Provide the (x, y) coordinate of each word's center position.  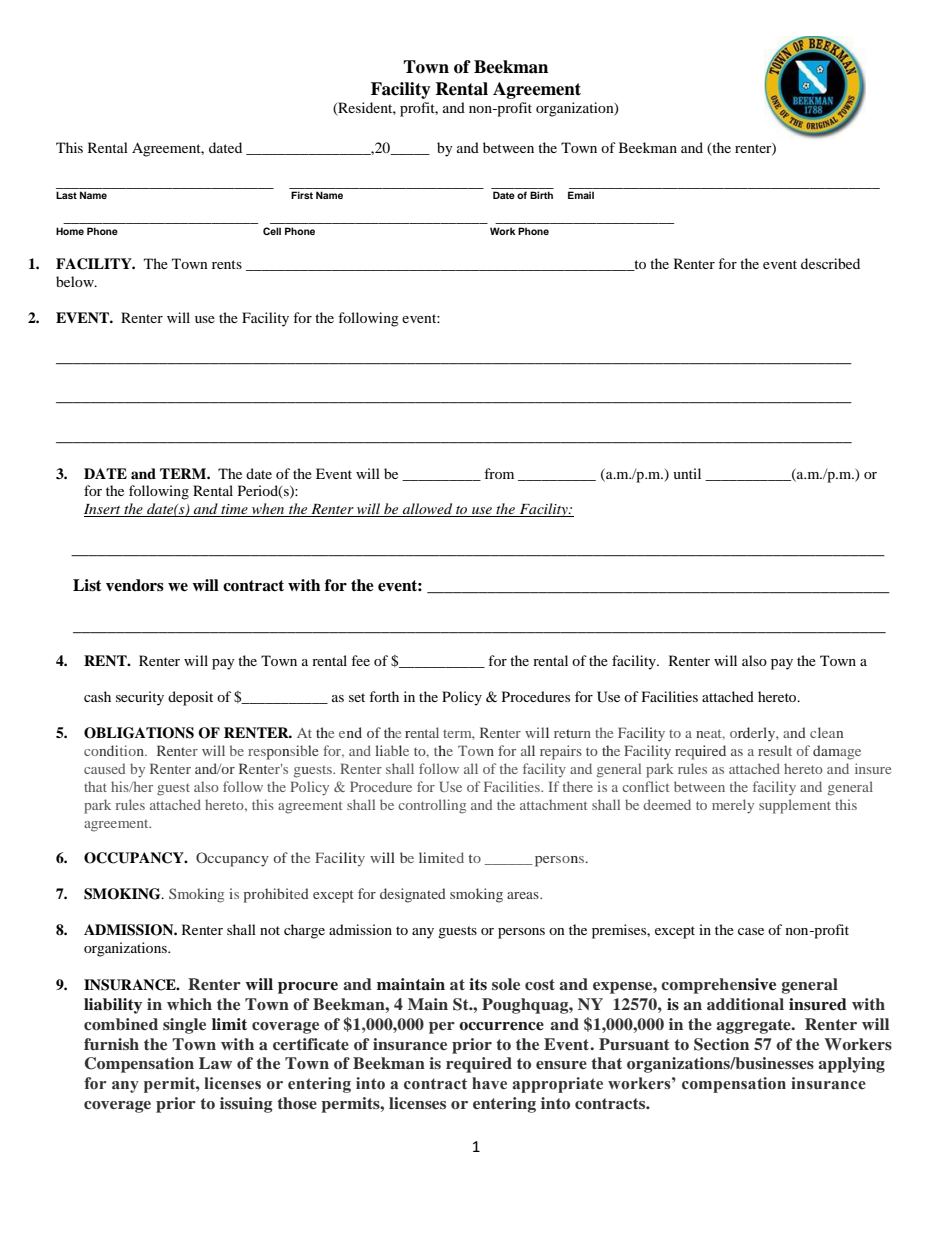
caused (104, 768)
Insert (103, 510)
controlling (432, 806)
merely (733, 806)
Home (70, 231)
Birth (541, 195)
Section (721, 1044)
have (489, 1083)
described (830, 263)
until (687, 473)
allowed (427, 510)
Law (215, 1063)
